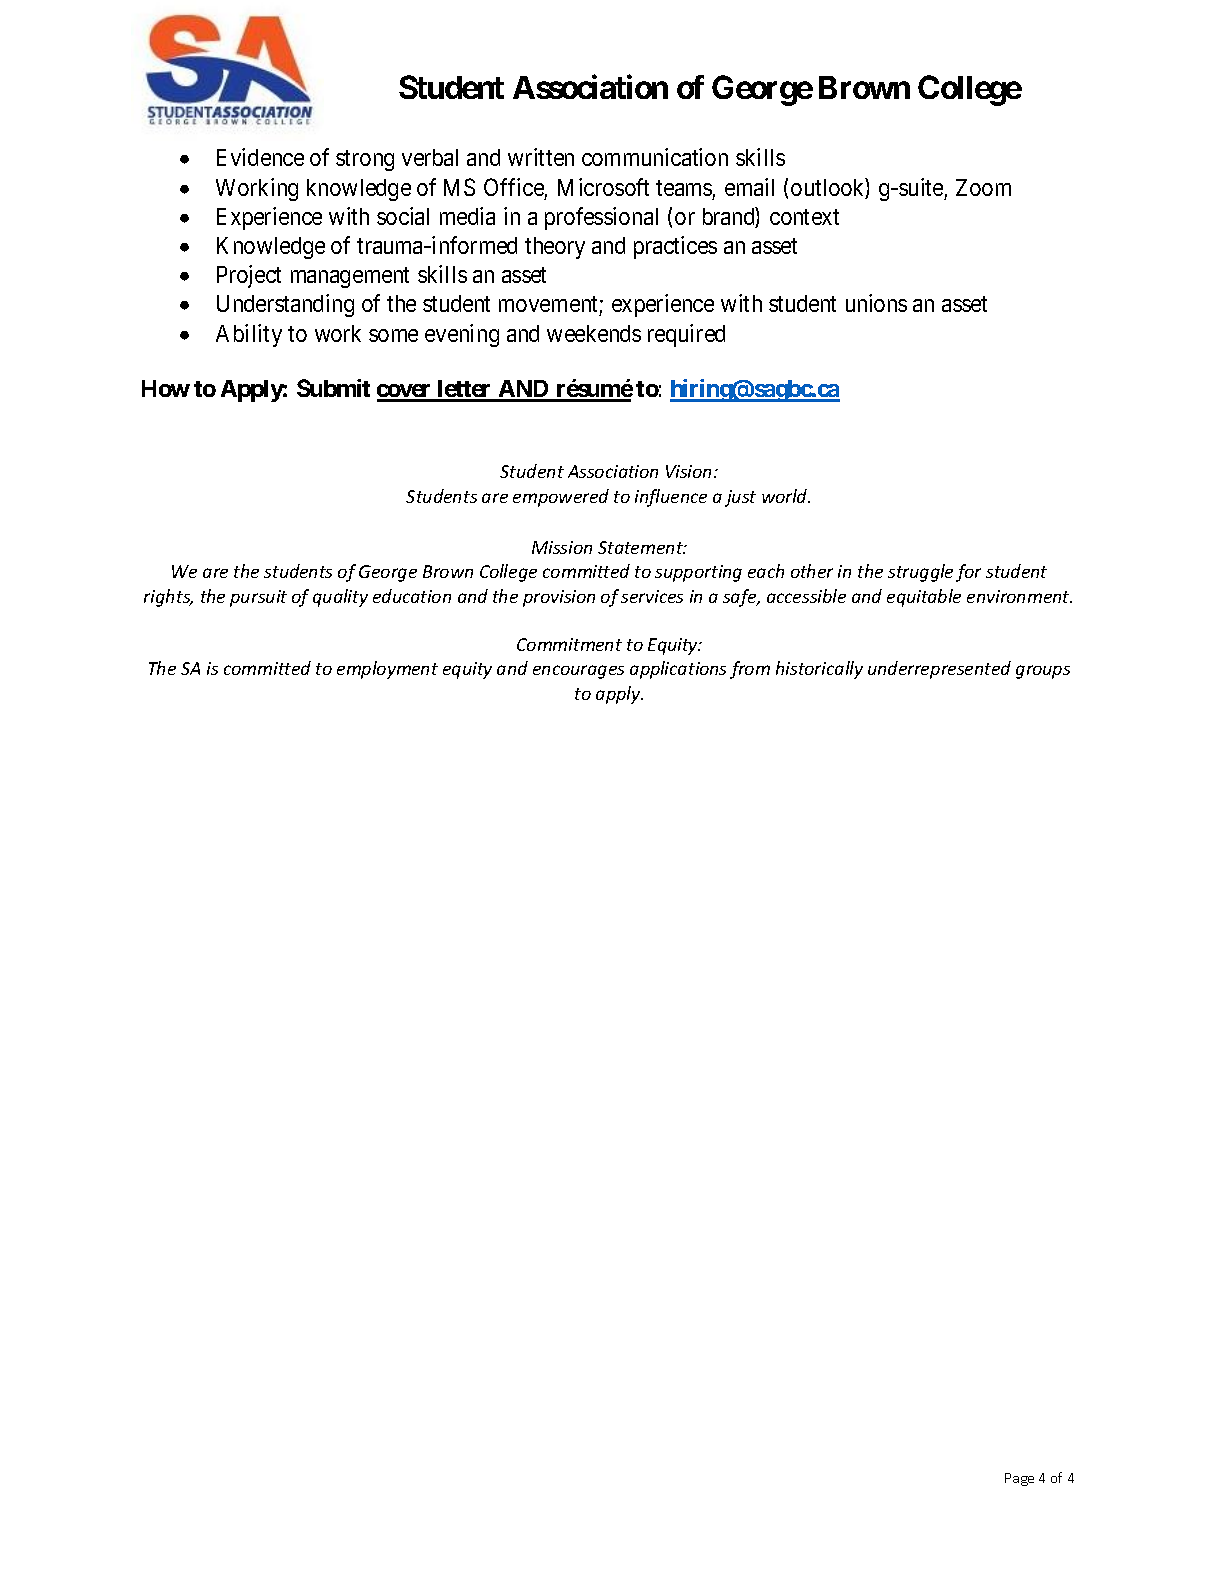  I want to click on Microsoft, so click(603, 187).
